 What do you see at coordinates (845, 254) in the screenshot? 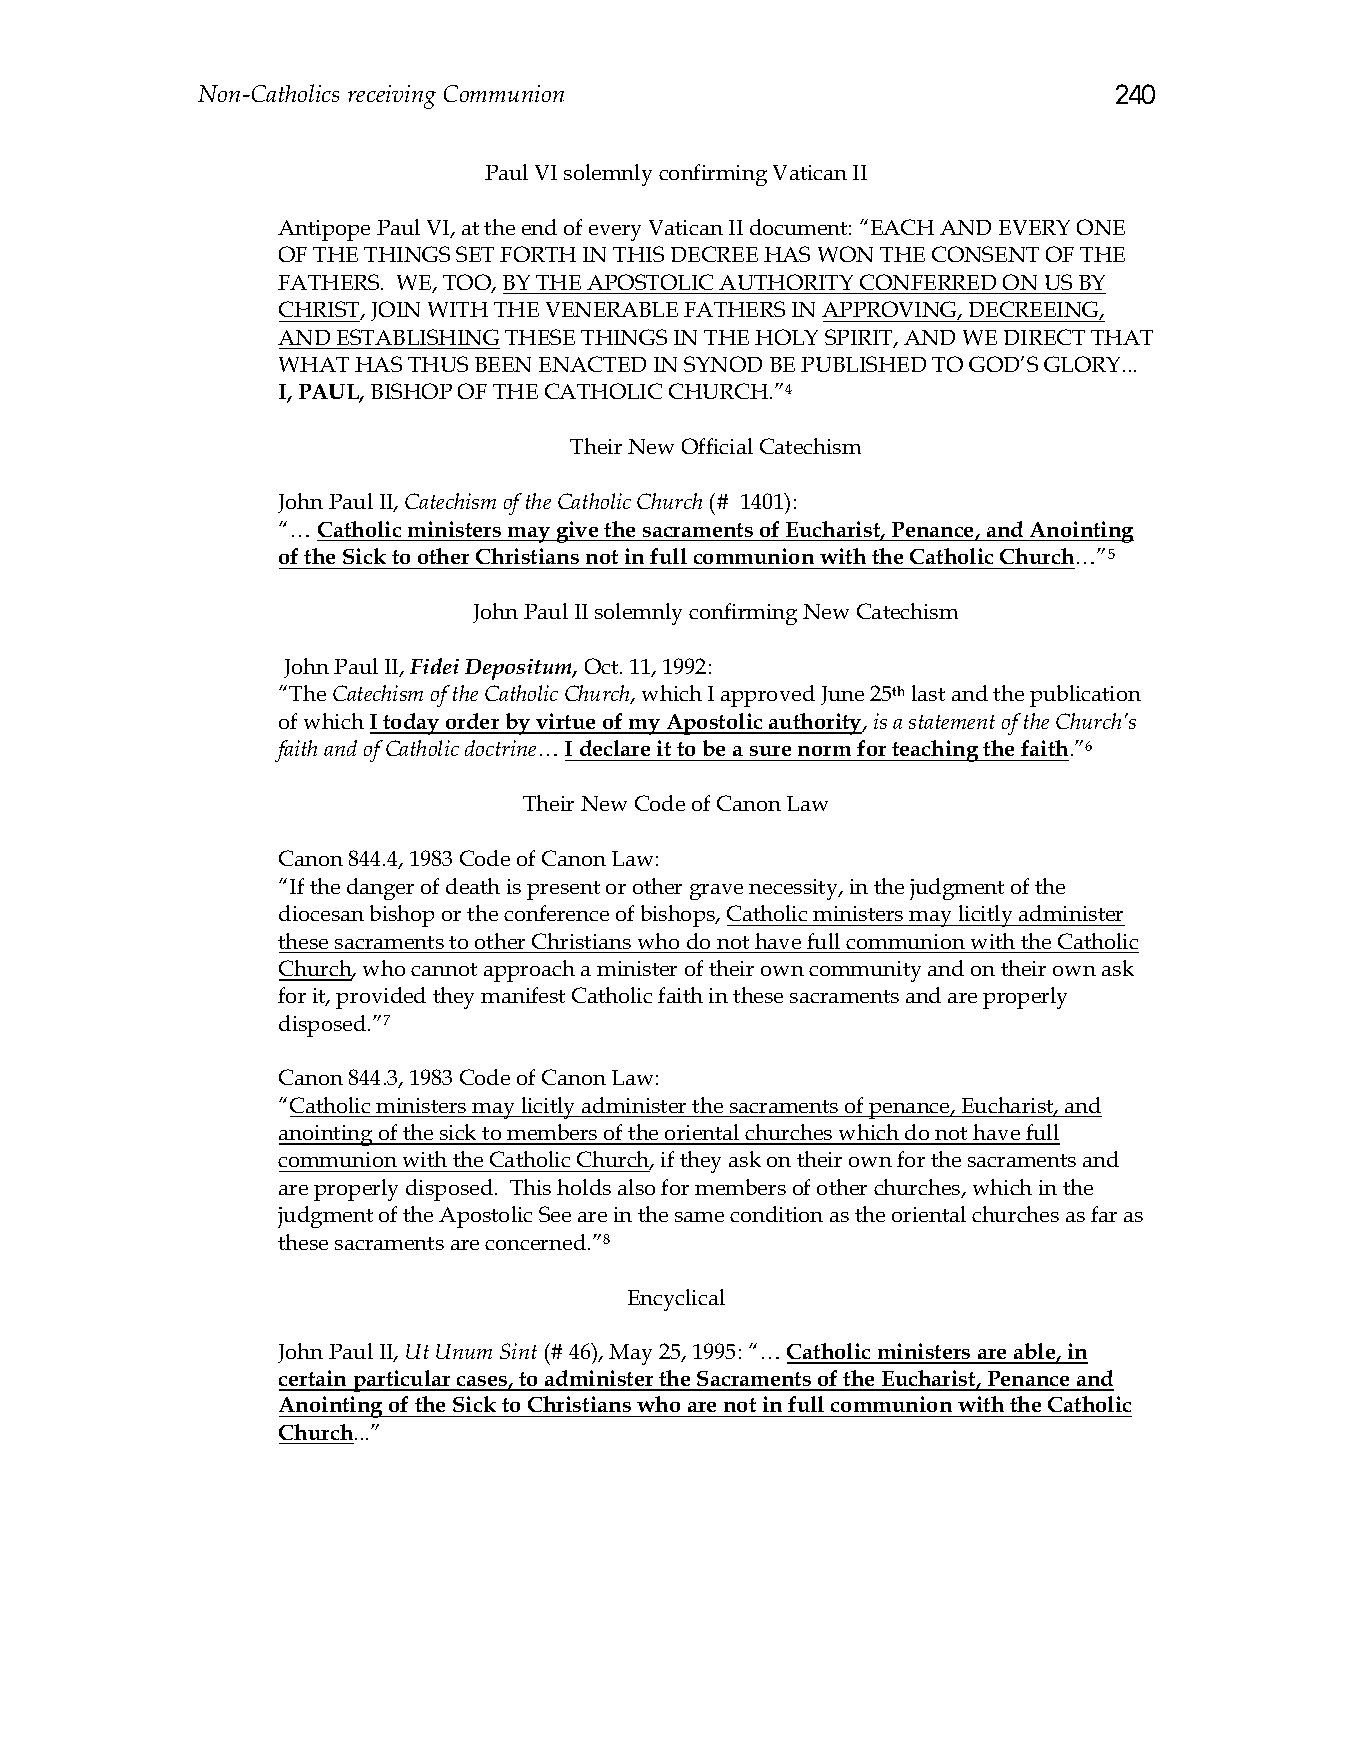
I see `WON` at bounding box center [845, 254].
